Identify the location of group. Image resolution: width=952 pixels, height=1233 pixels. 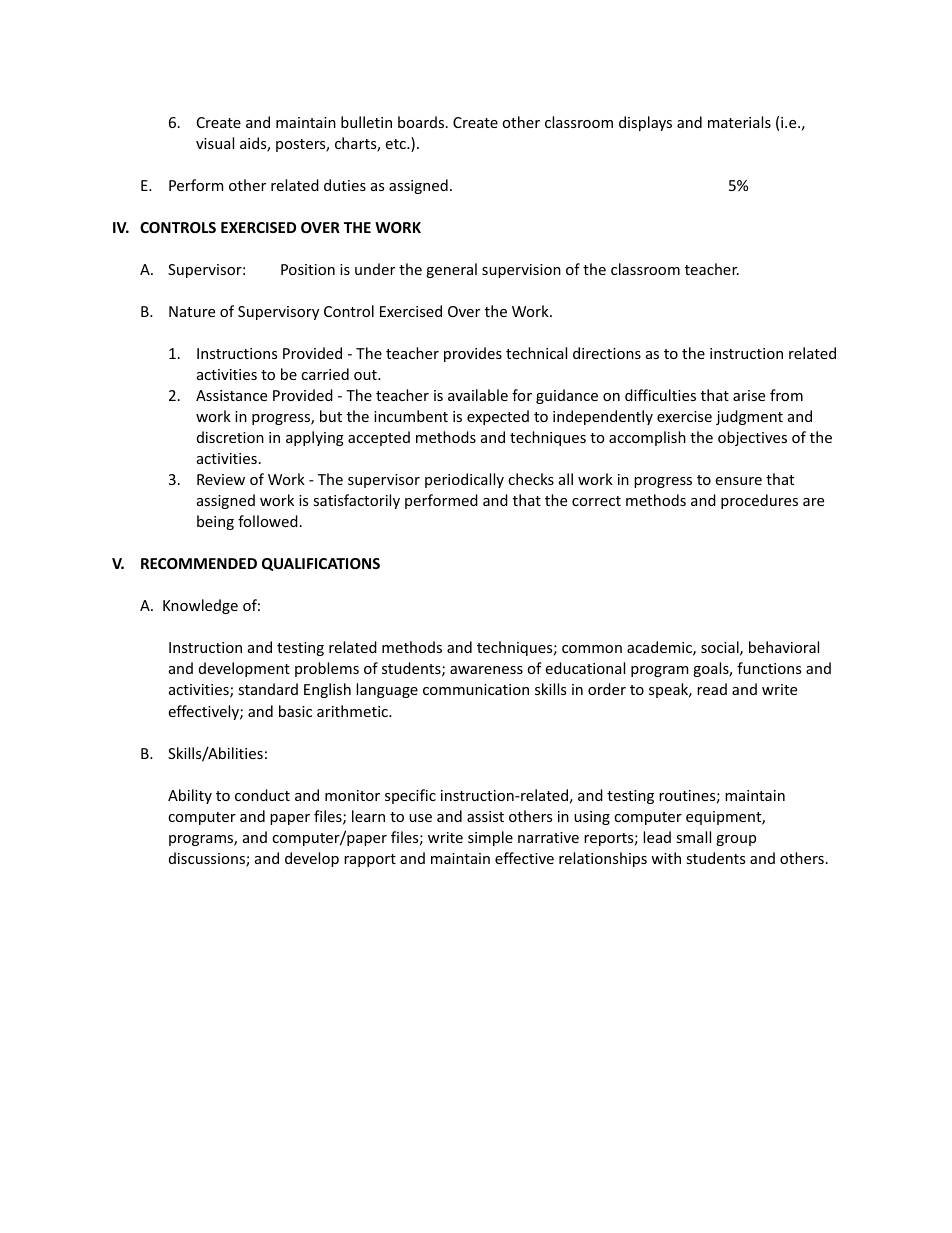
(736, 840).
